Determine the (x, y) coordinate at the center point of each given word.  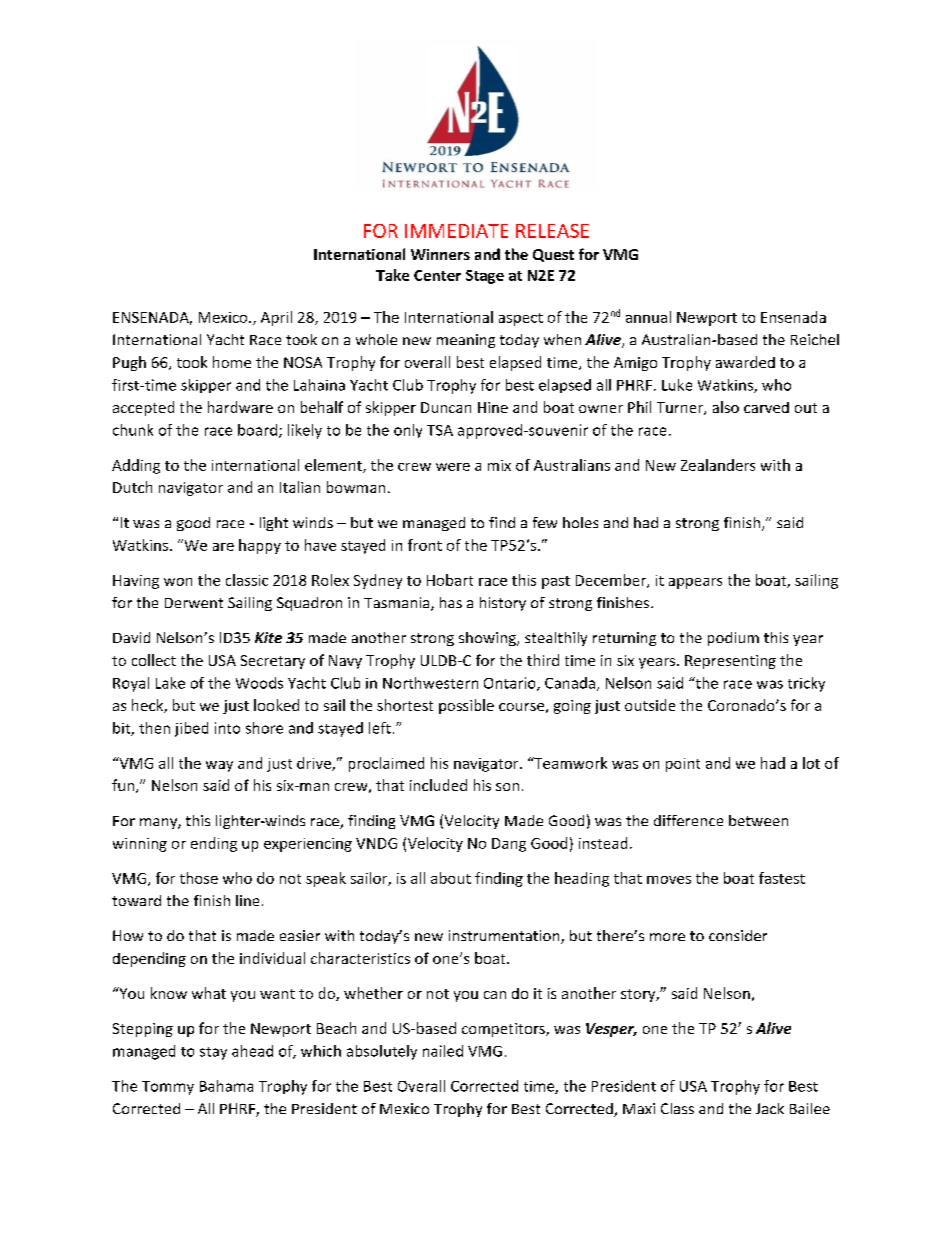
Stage (485, 277)
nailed (443, 1051)
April (276, 318)
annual (648, 317)
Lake (170, 683)
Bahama (226, 1086)
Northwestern (430, 683)
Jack (770, 1108)
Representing (730, 662)
